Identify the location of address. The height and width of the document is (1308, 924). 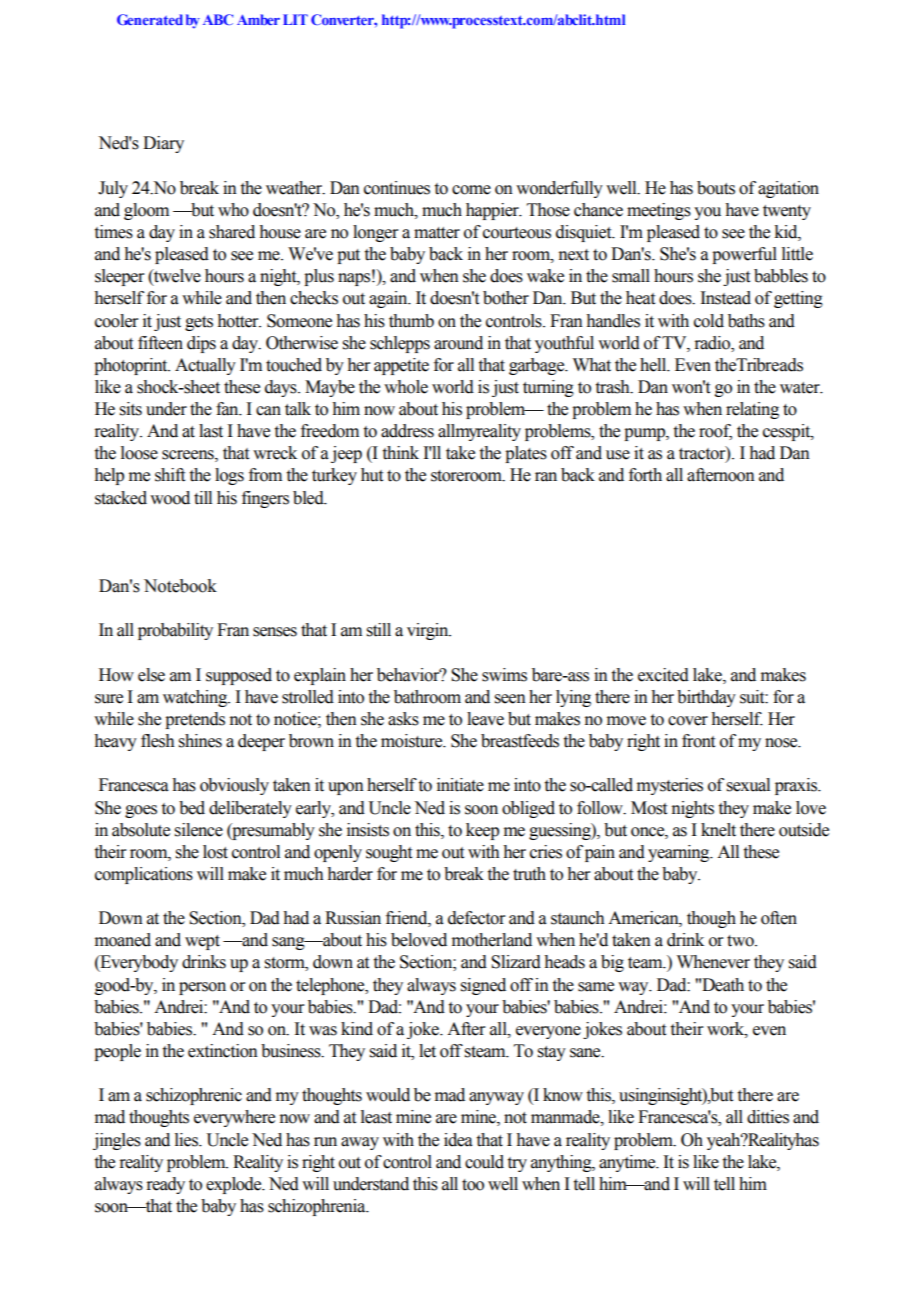
(407, 431).
